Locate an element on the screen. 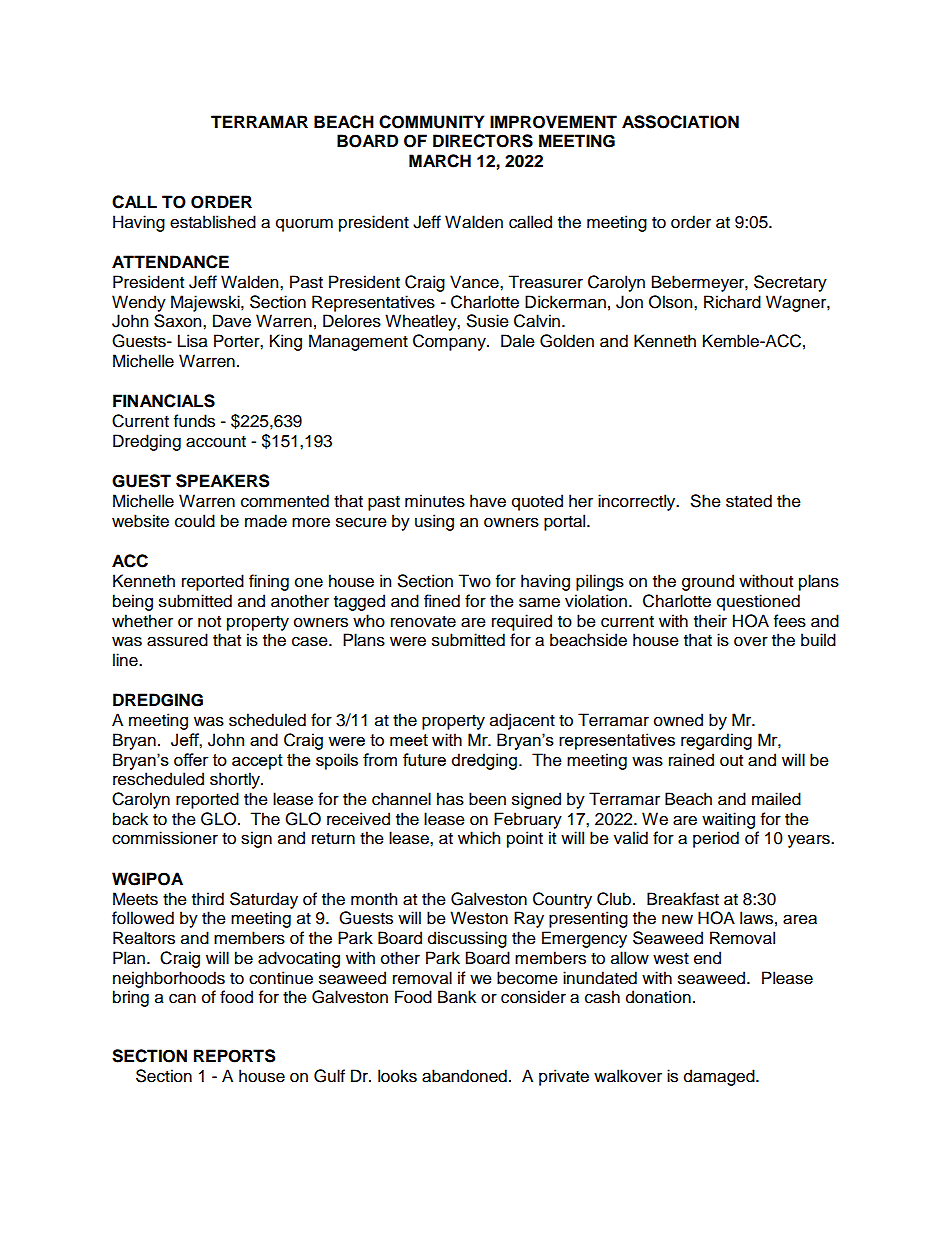 Image resolution: width=952 pixels, height=1233 pixels. Company is located at coordinates (450, 342).
